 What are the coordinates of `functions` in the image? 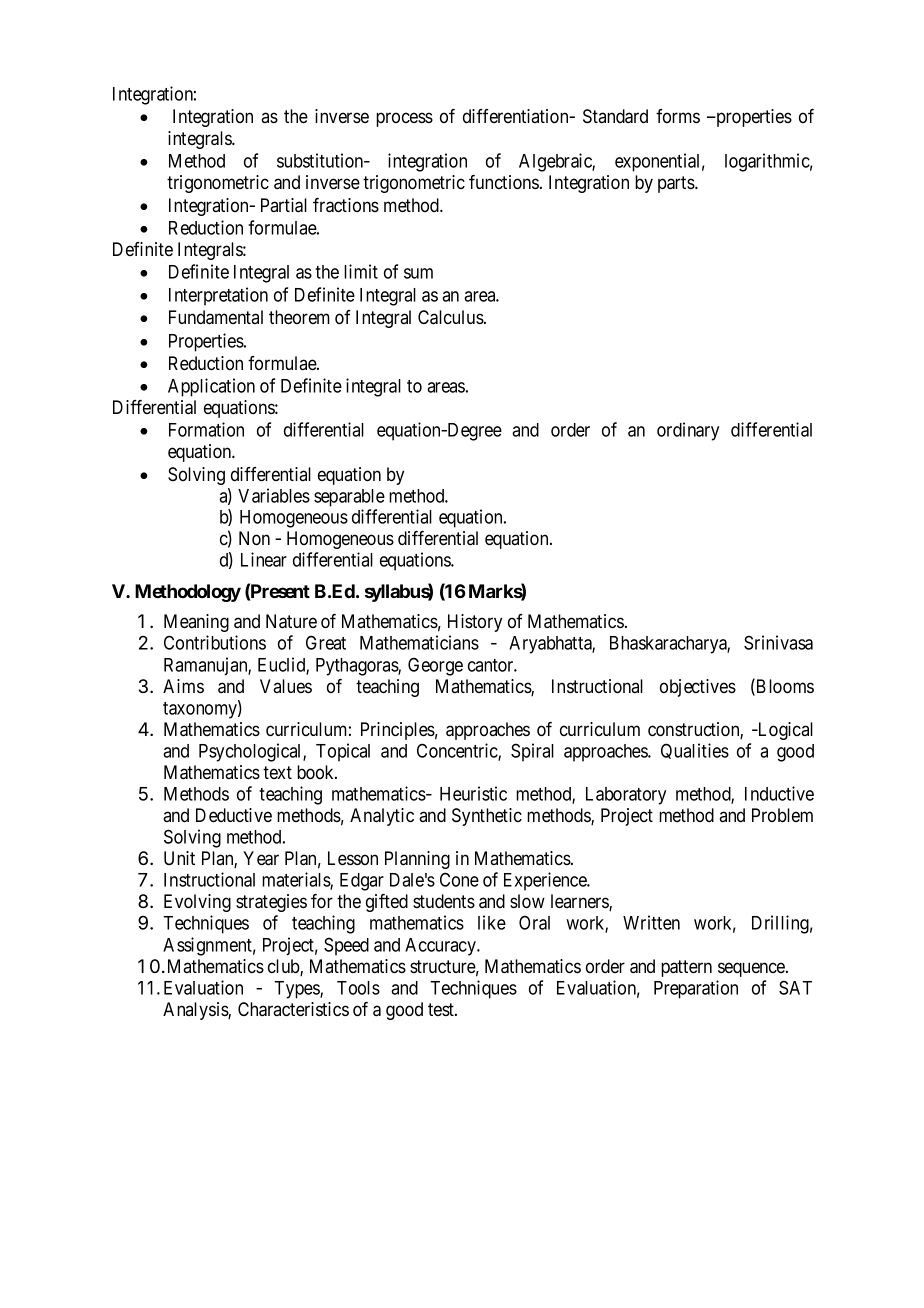 It's located at (504, 182).
